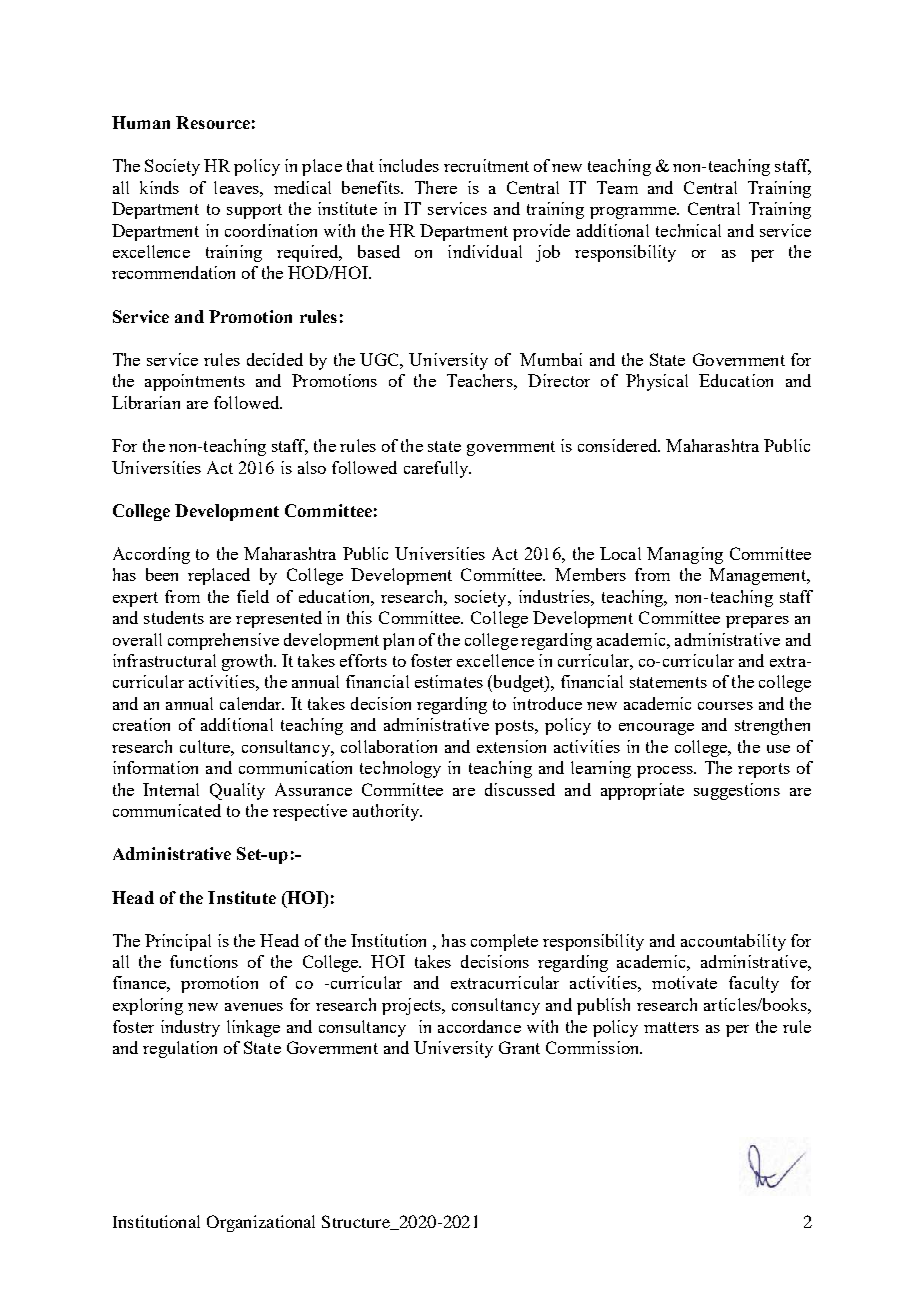  Describe the element at coordinates (151, 555) in the document. I see `According` at that location.
